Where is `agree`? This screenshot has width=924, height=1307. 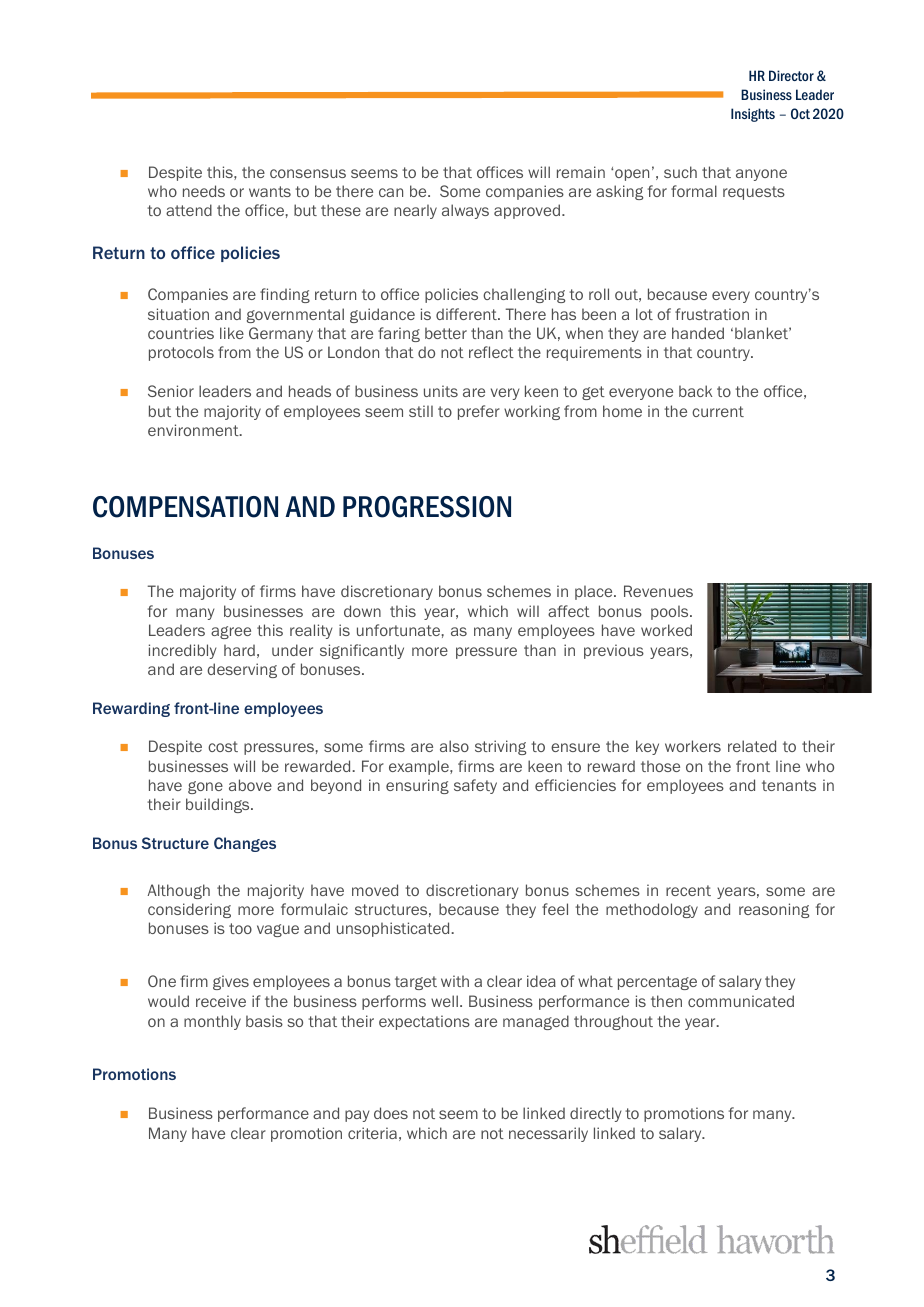
agree is located at coordinates (231, 632).
